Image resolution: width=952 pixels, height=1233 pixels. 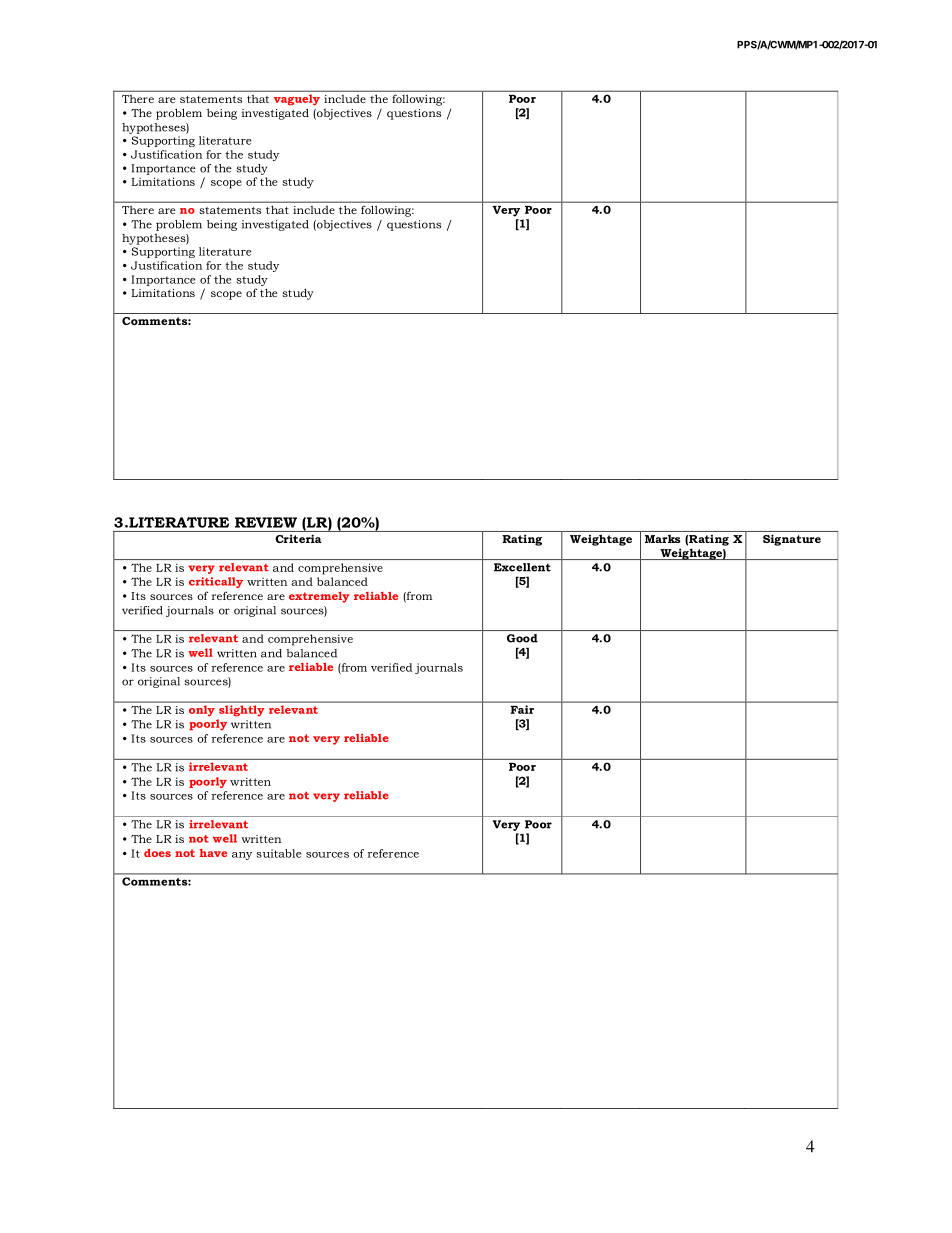 I want to click on REVIEW, so click(x=266, y=522).
